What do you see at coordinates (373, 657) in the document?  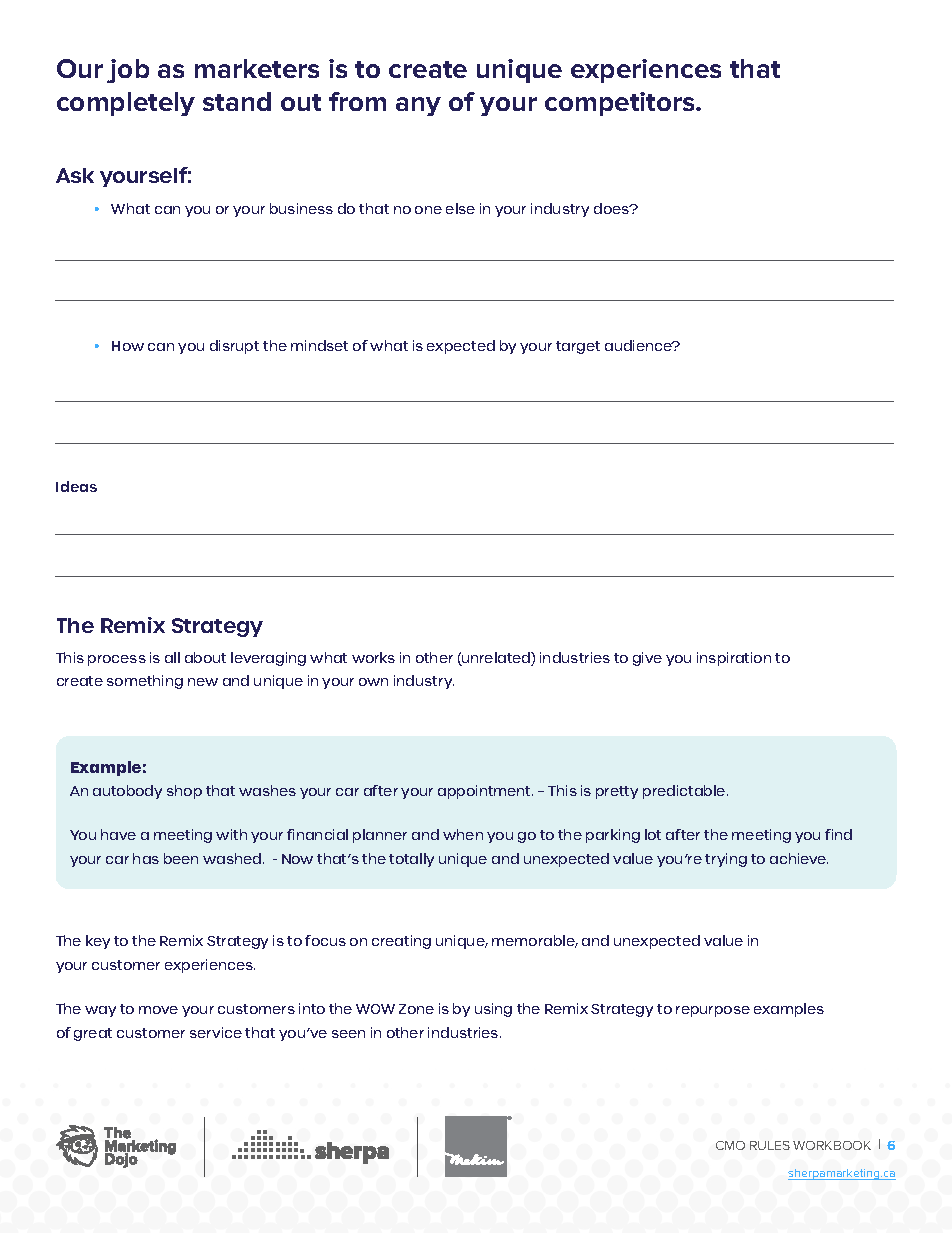 I see `works` at bounding box center [373, 657].
